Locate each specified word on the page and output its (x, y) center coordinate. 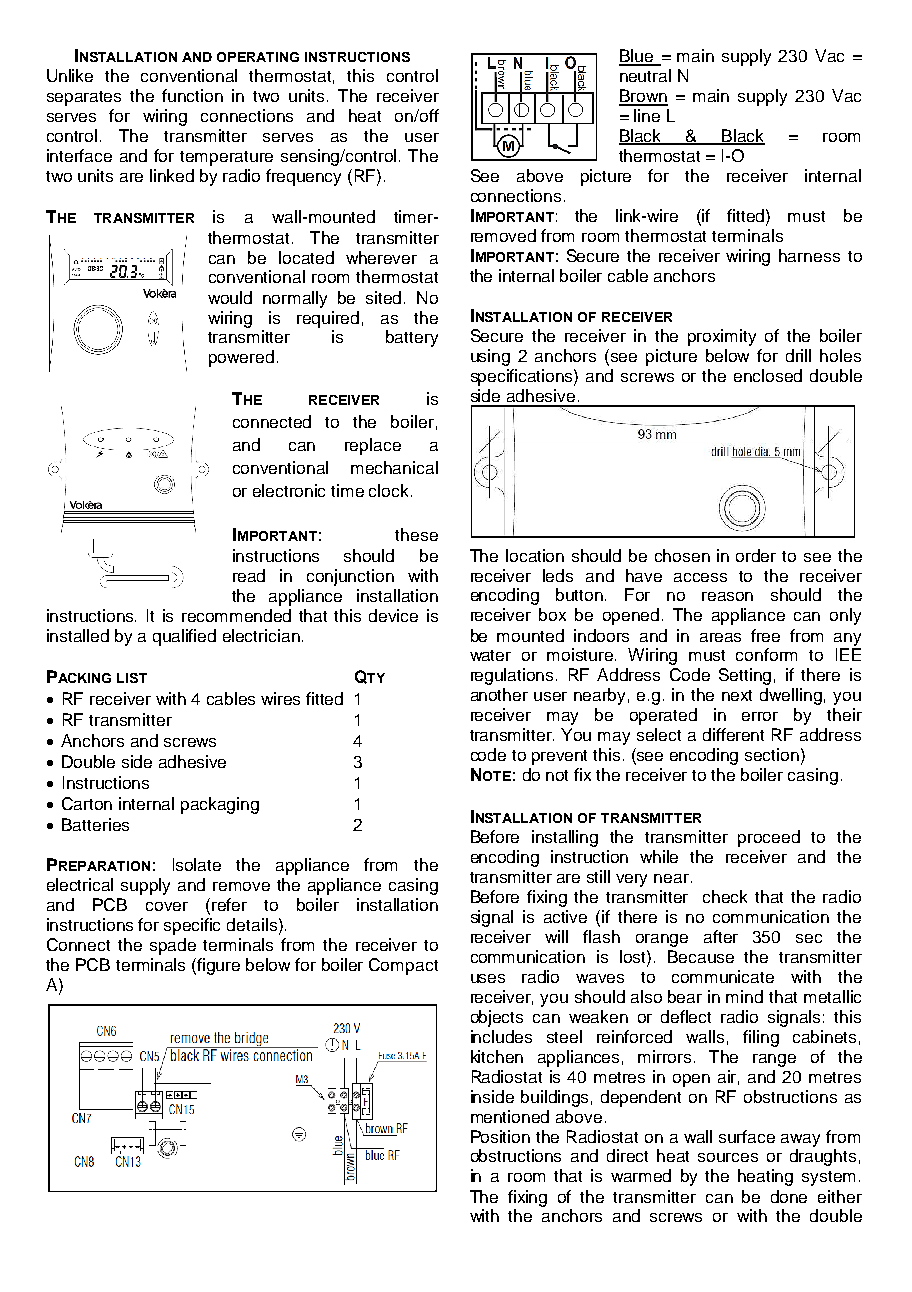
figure (218, 966)
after (721, 936)
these (416, 534)
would (230, 297)
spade (173, 946)
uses (488, 978)
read (249, 575)
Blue (637, 57)
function (192, 95)
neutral (645, 75)
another (499, 694)
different (733, 734)
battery (412, 338)
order (756, 555)
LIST (132, 678)
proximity (722, 337)
